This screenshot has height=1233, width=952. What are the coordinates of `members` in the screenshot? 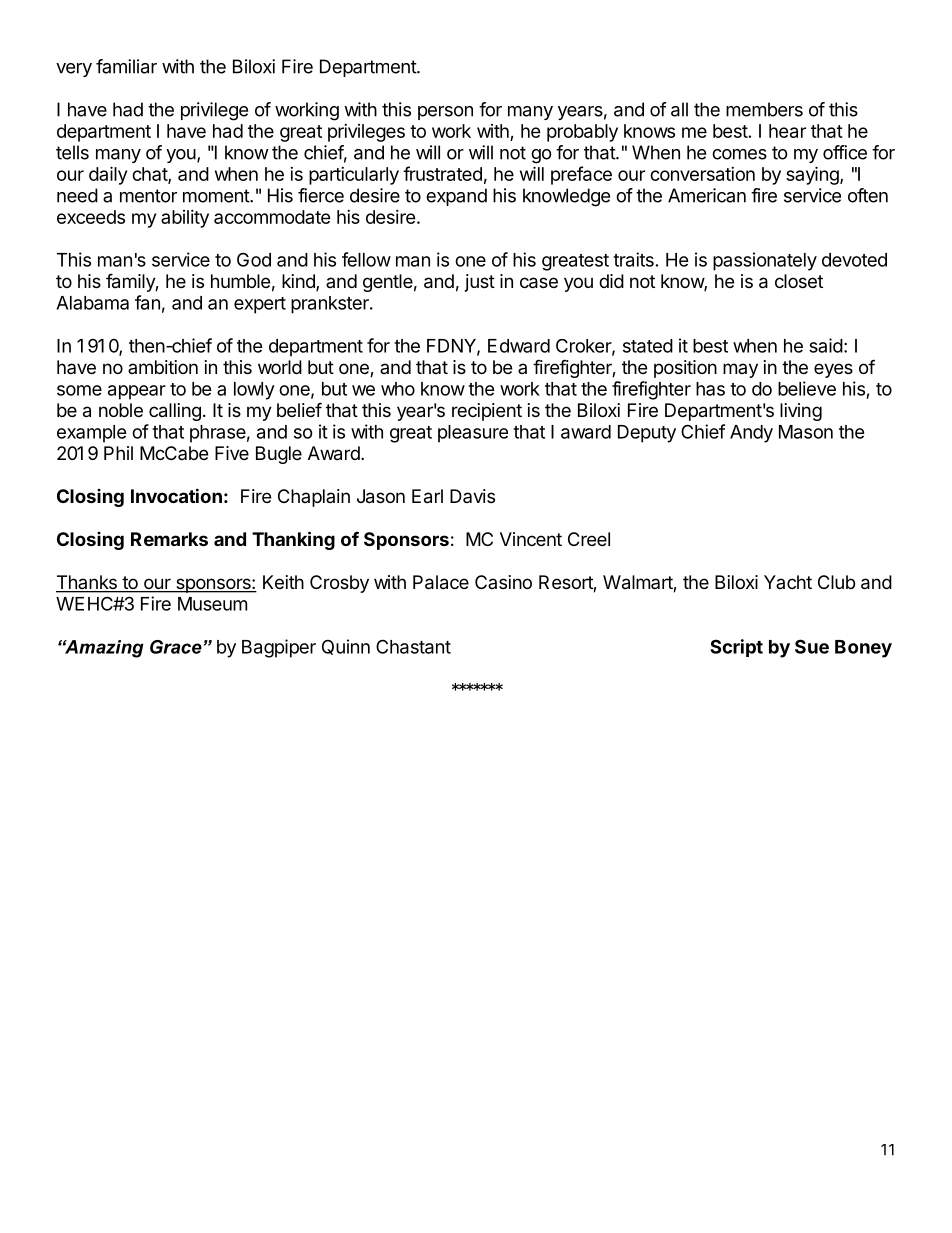 It's located at (764, 109).
